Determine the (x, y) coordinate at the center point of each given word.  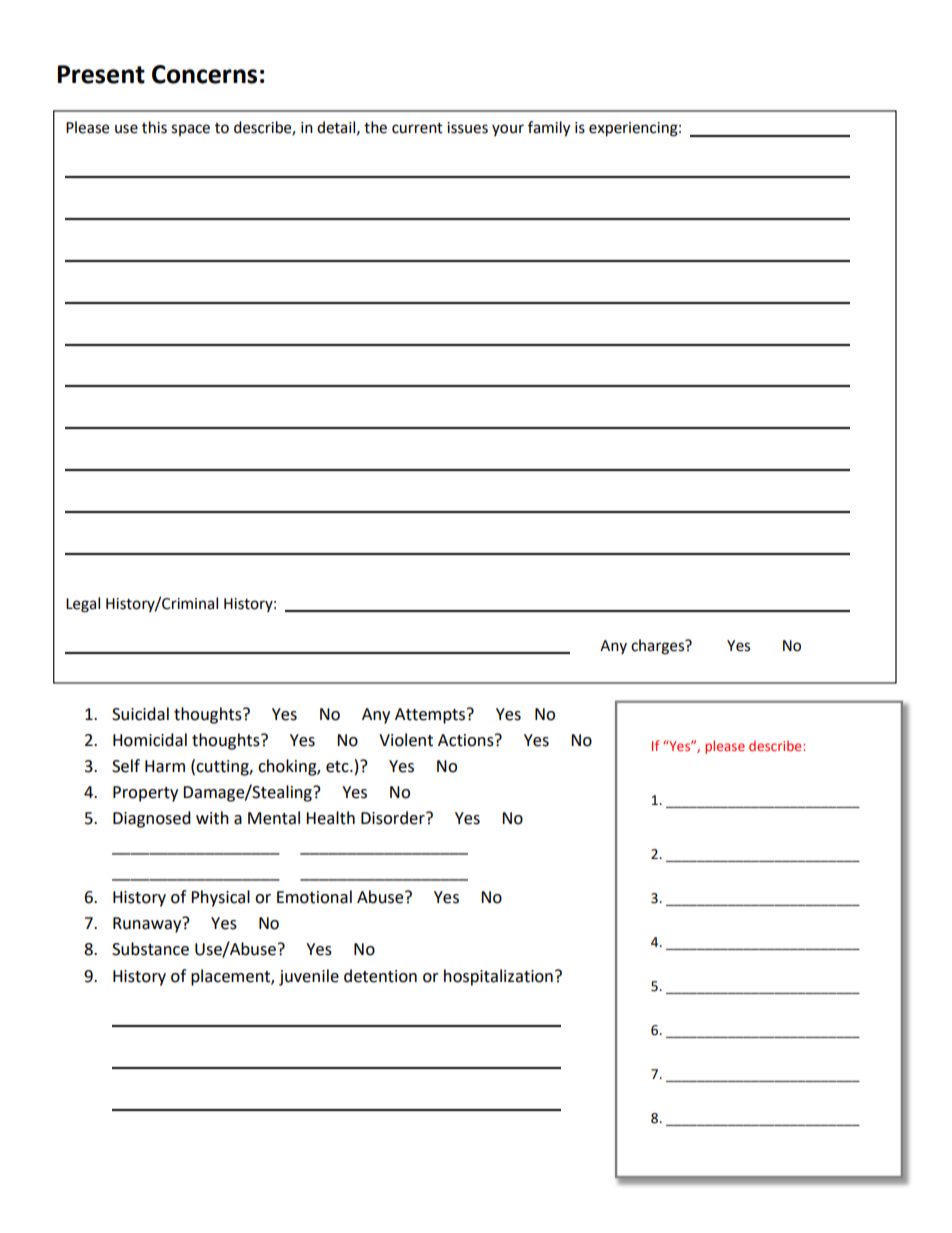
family (549, 129)
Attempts (431, 716)
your (508, 130)
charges (659, 647)
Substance (150, 949)
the (375, 127)
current (417, 128)
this (154, 127)
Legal (83, 605)
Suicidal (140, 714)
